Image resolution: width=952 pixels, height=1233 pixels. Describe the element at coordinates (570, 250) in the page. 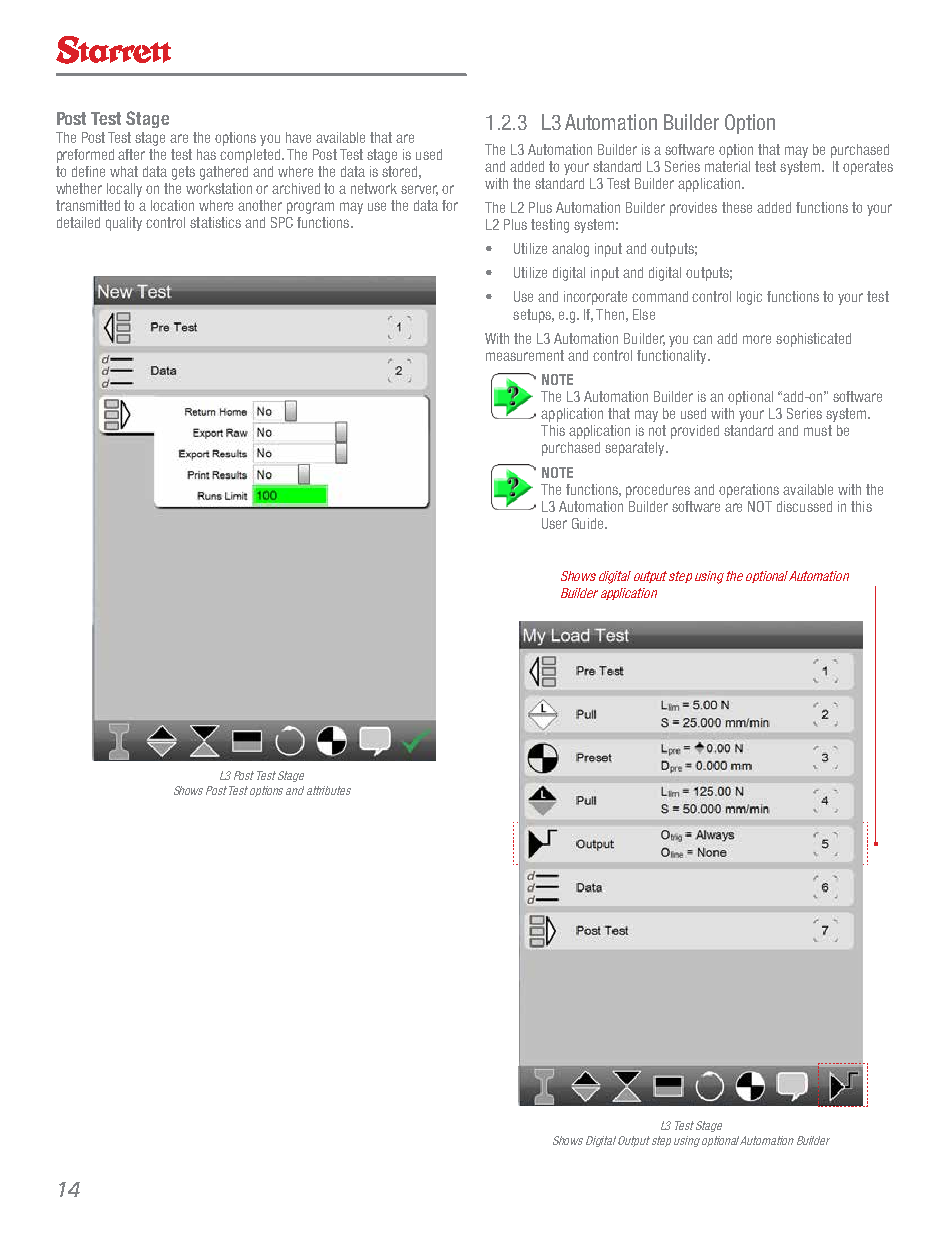

I see `analog` at that location.
